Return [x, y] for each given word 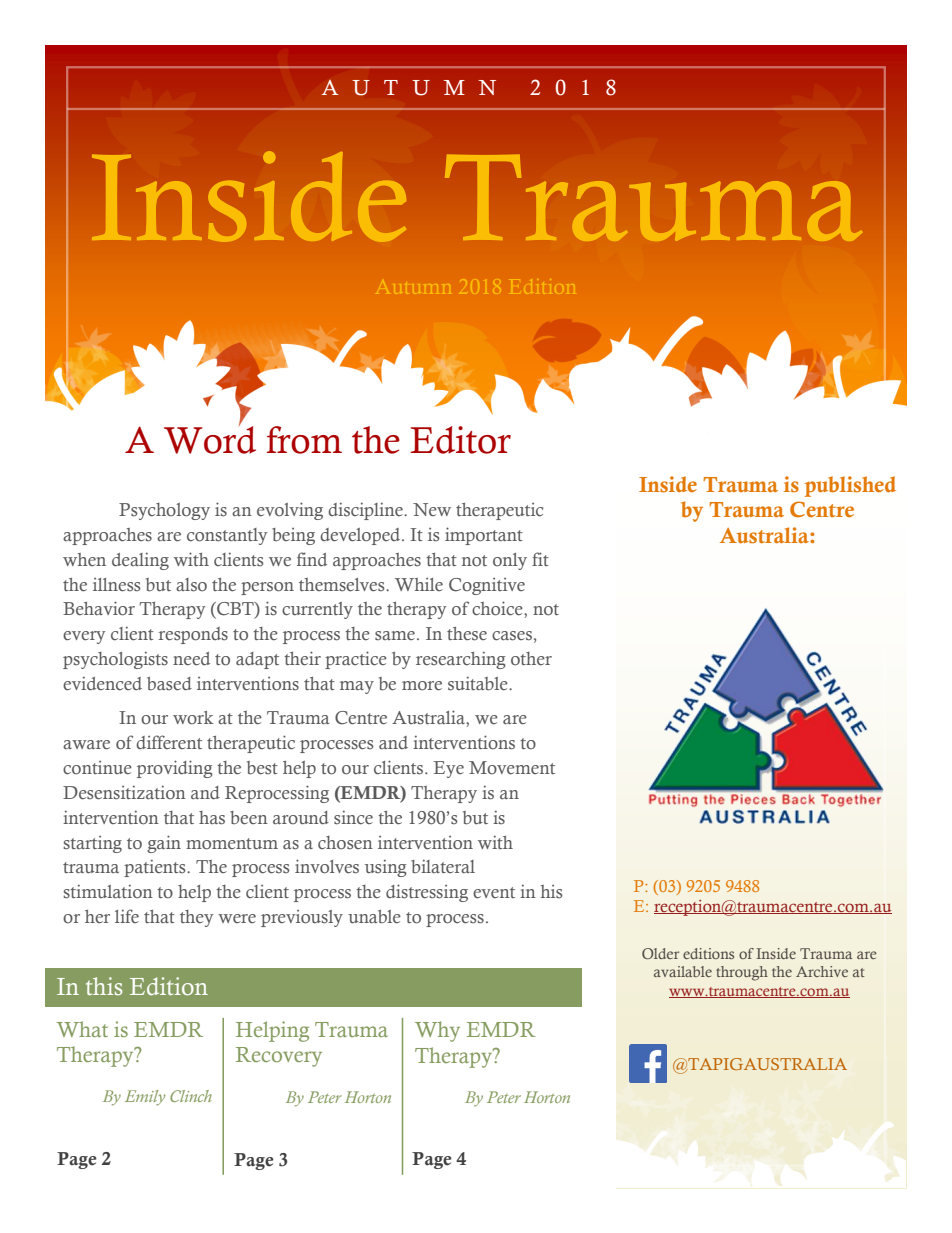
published [850, 486]
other [531, 659]
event [494, 892]
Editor [460, 440]
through [742, 973]
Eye [449, 769]
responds [193, 635]
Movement [512, 768]
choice [498, 608]
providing [175, 769]
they [196, 918]
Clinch [191, 1096]
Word [210, 439]
